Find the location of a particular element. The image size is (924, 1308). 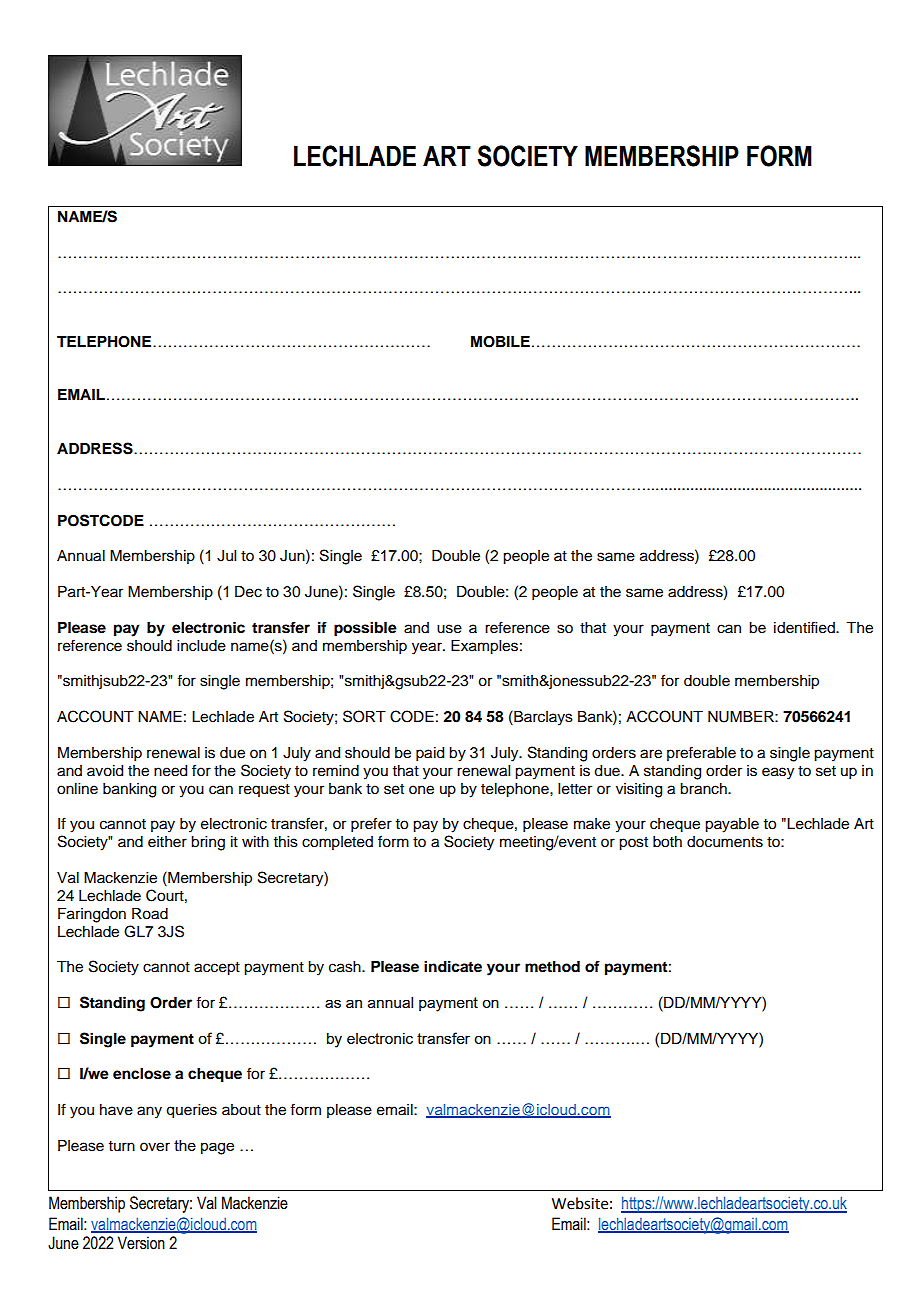

Dec is located at coordinates (248, 592).
